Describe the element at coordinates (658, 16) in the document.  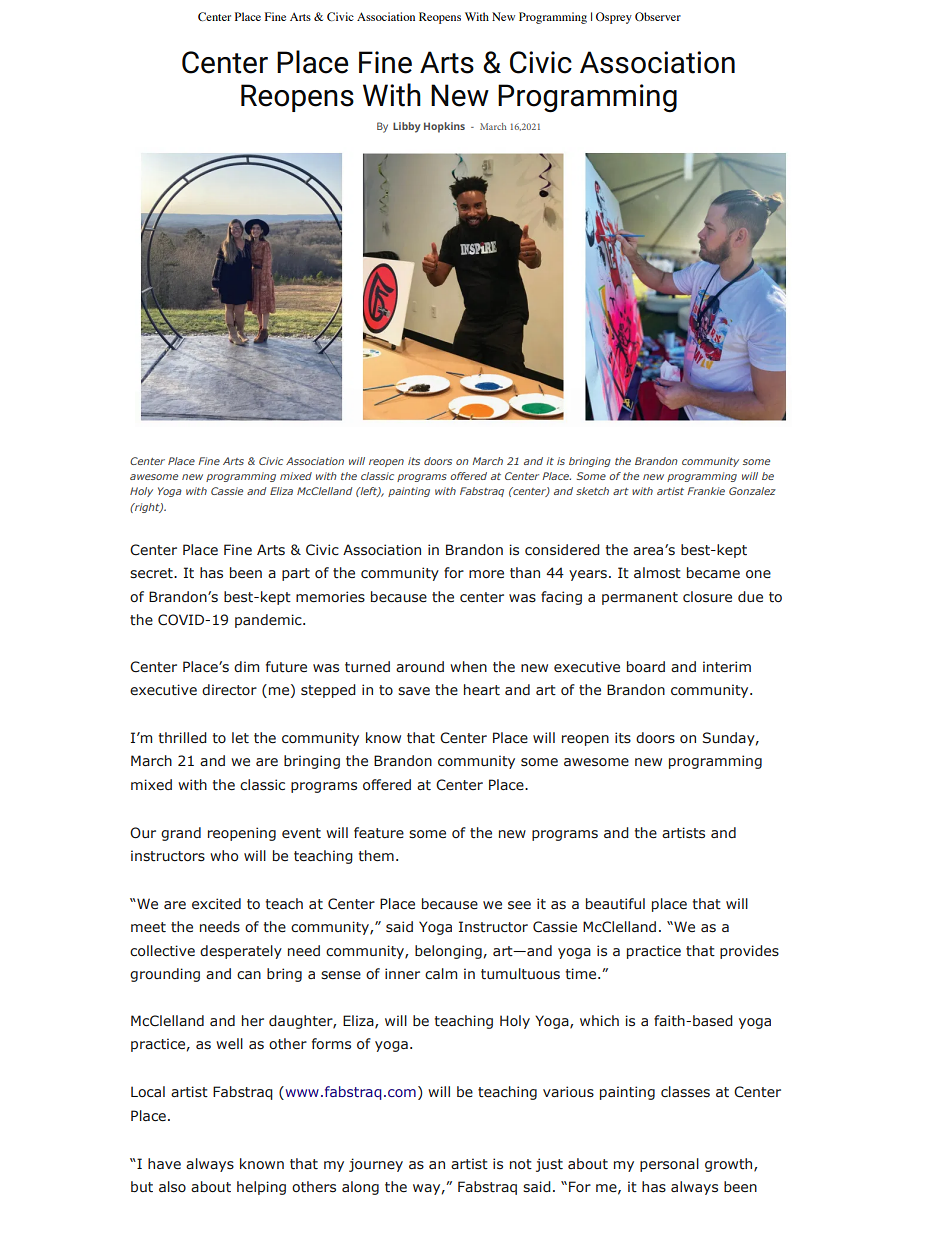
I see `Observer` at that location.
